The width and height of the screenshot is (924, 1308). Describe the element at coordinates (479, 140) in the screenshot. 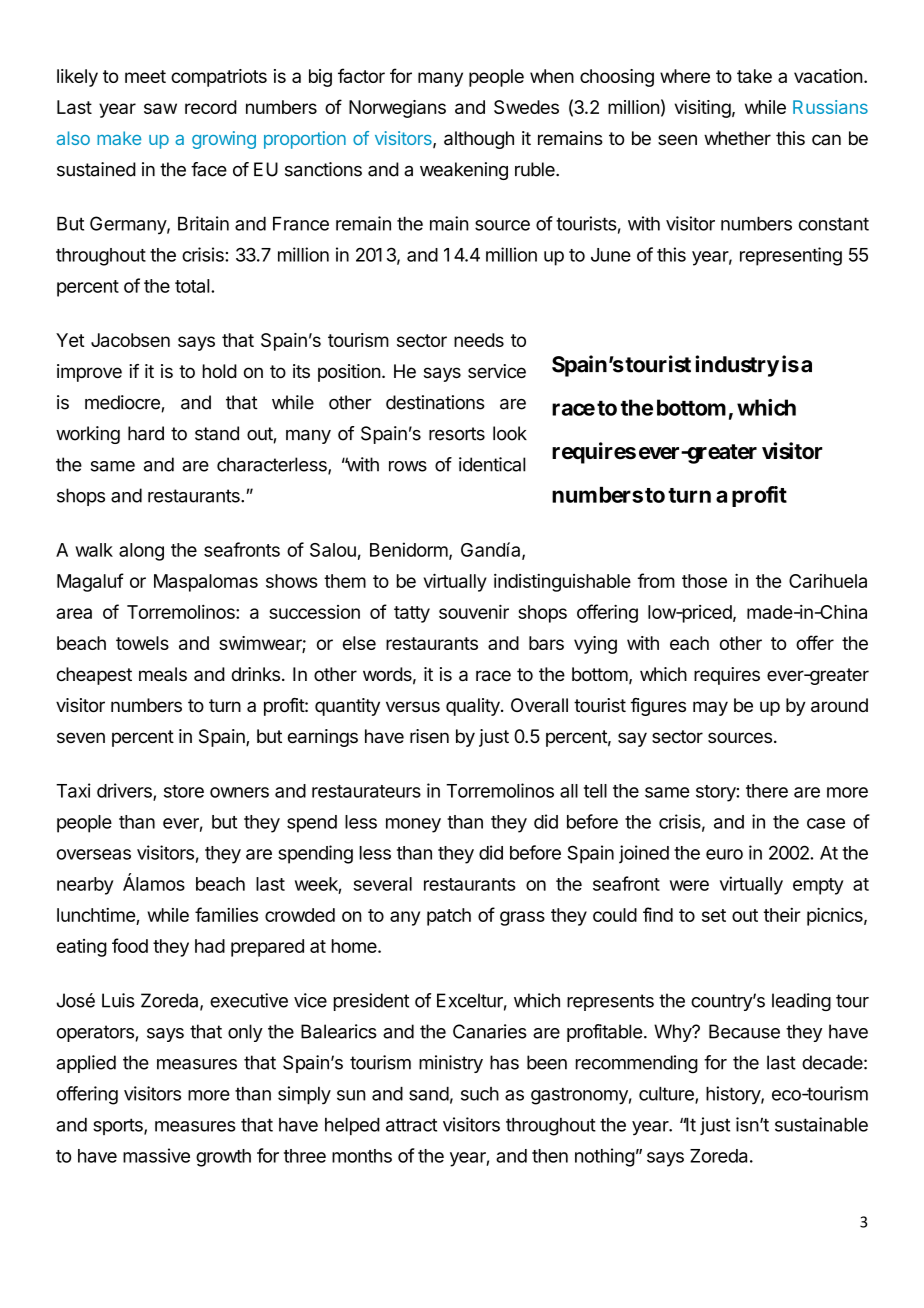

I see `although` at that location.
